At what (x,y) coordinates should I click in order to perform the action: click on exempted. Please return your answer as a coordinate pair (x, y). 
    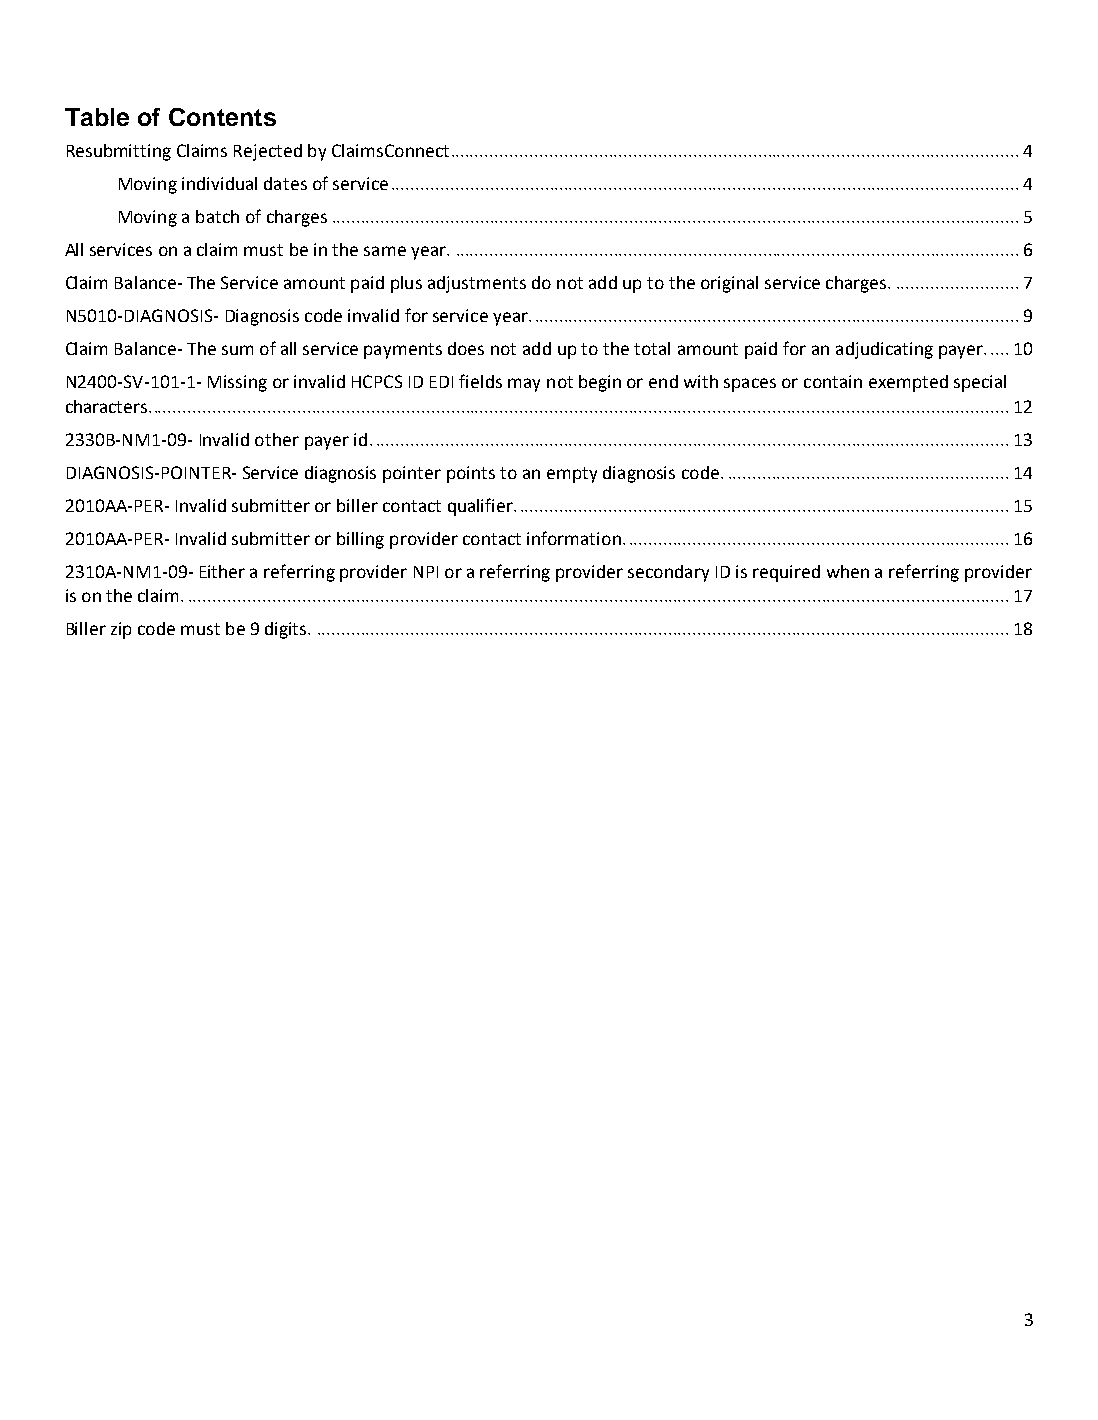
    Looking at the image, I should click on (908, 383).
